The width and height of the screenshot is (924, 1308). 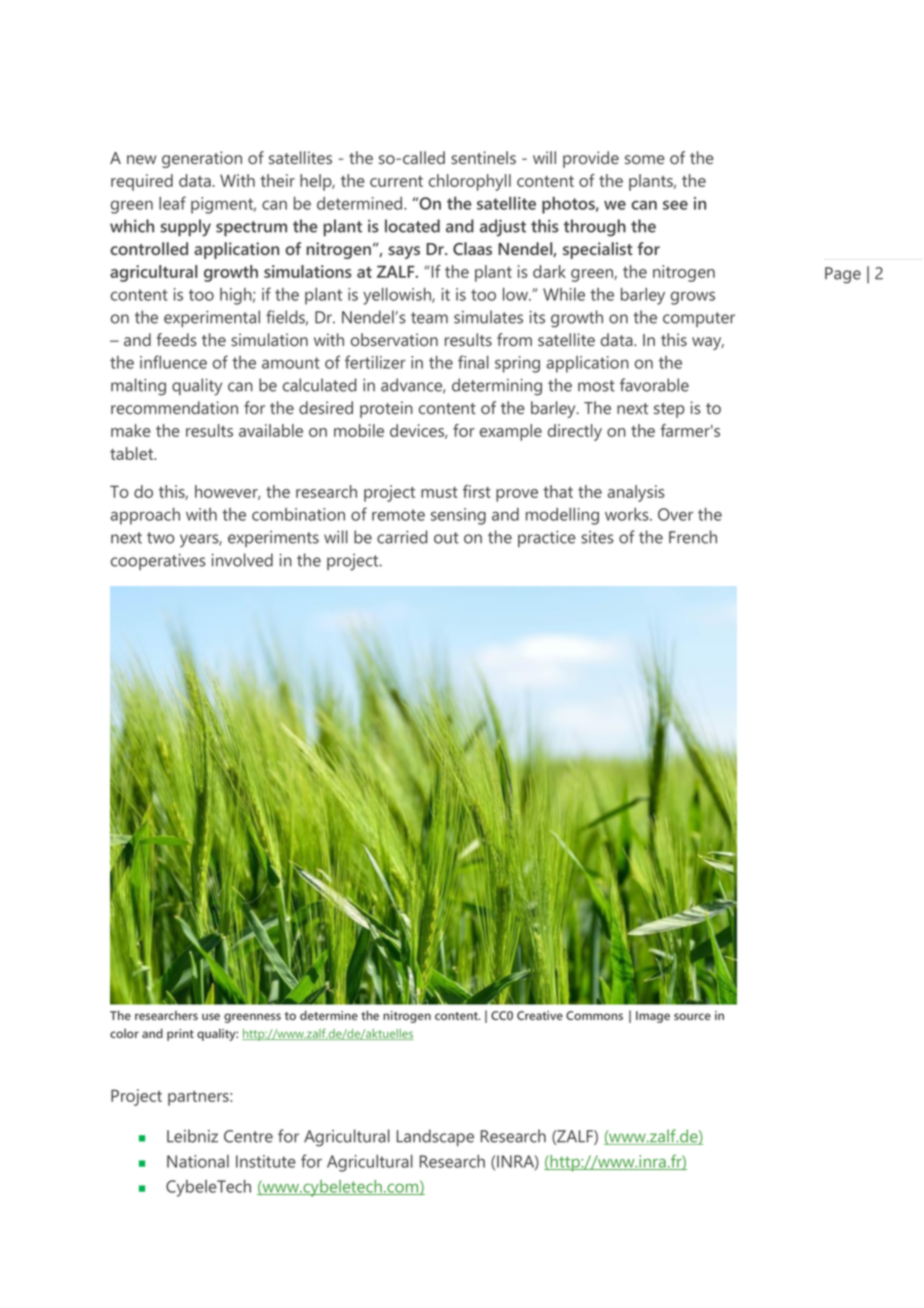 I want to click on Leibniz, so click(x=192, y=1136).
